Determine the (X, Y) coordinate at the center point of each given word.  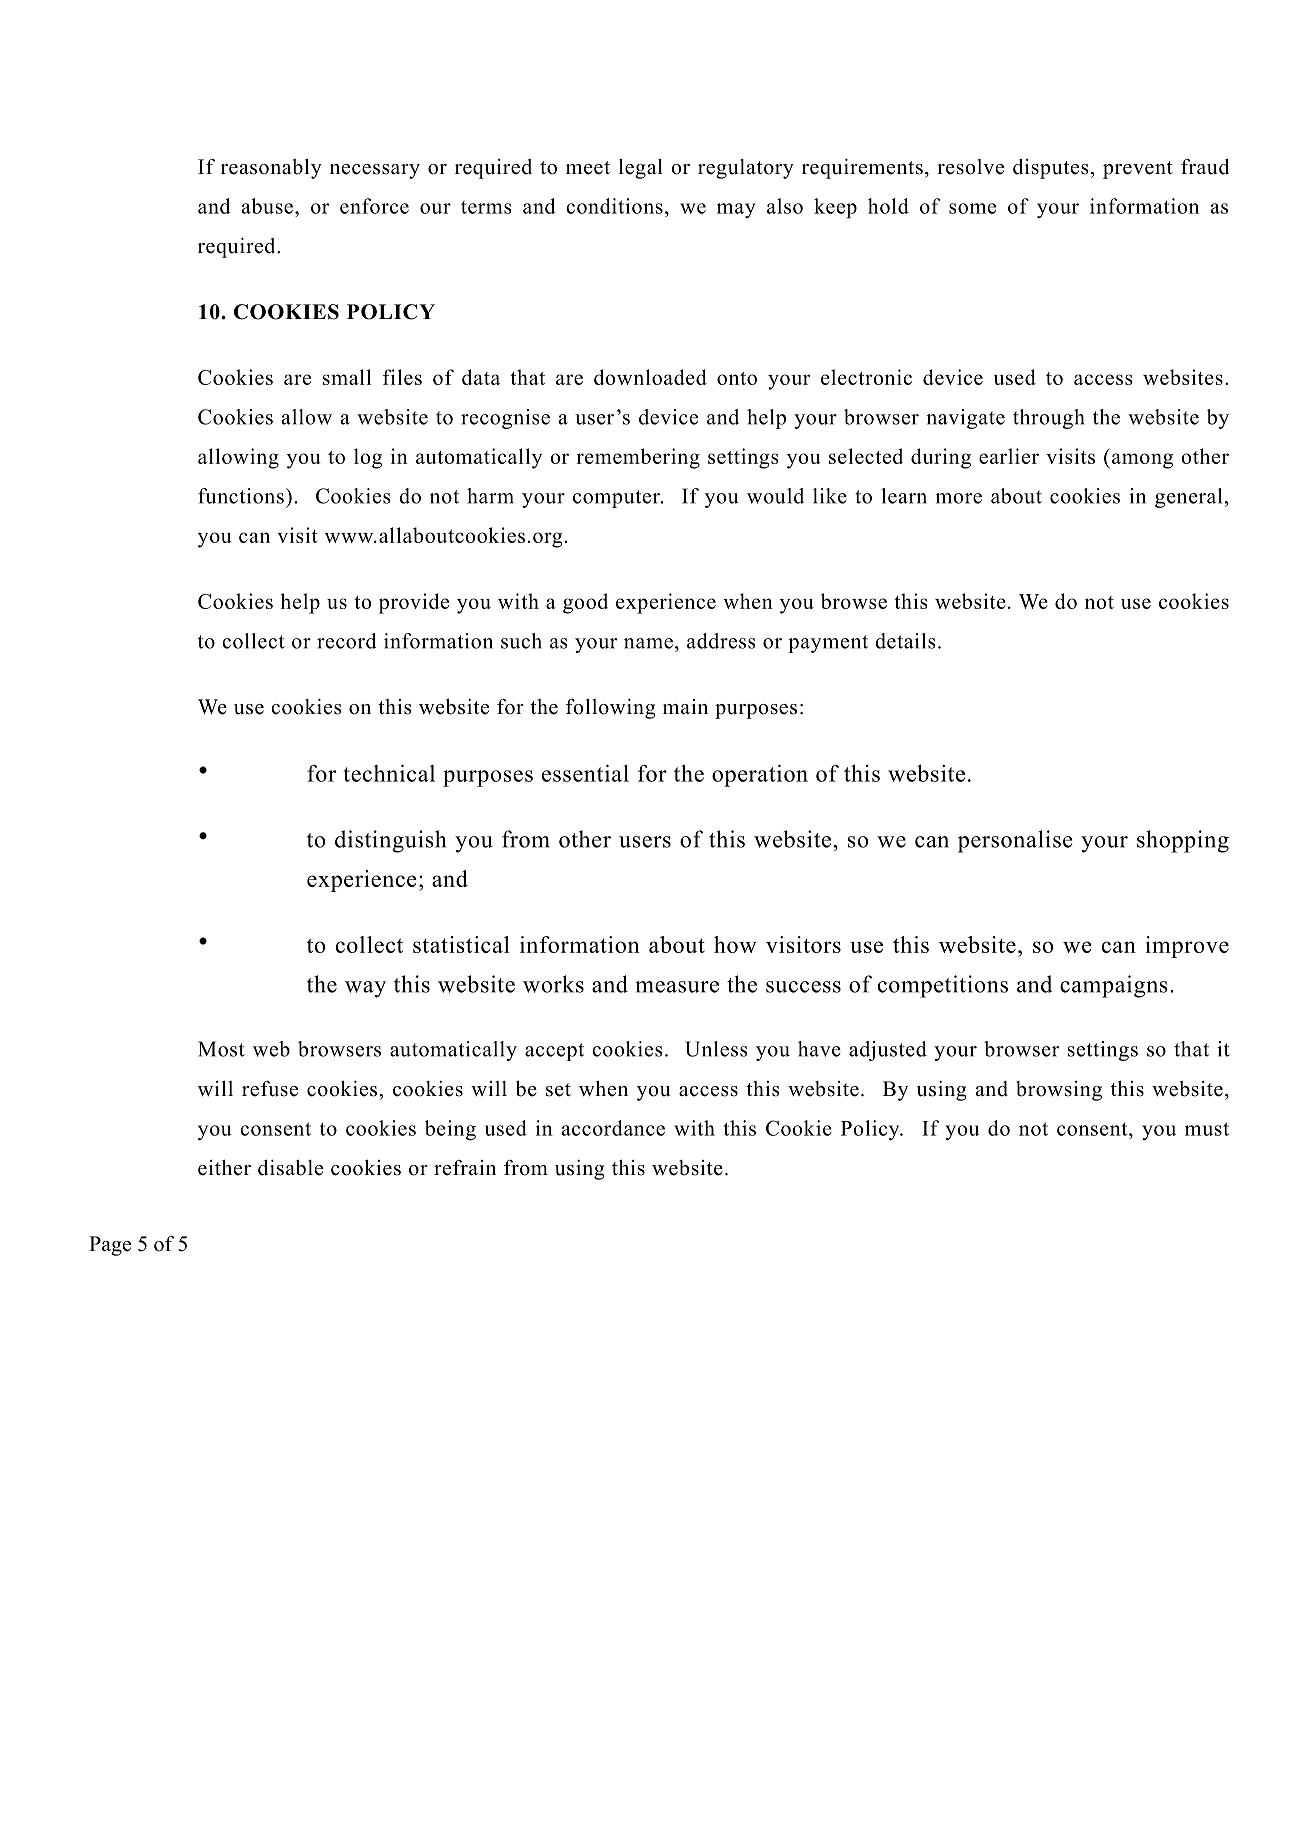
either (224, 1168)
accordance (613, 1128)
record (347, 641)
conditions (614, 206)
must (1207, 1129)
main (685, 706)
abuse (267, 206)
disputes (1051, 169)
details (905, 641)
